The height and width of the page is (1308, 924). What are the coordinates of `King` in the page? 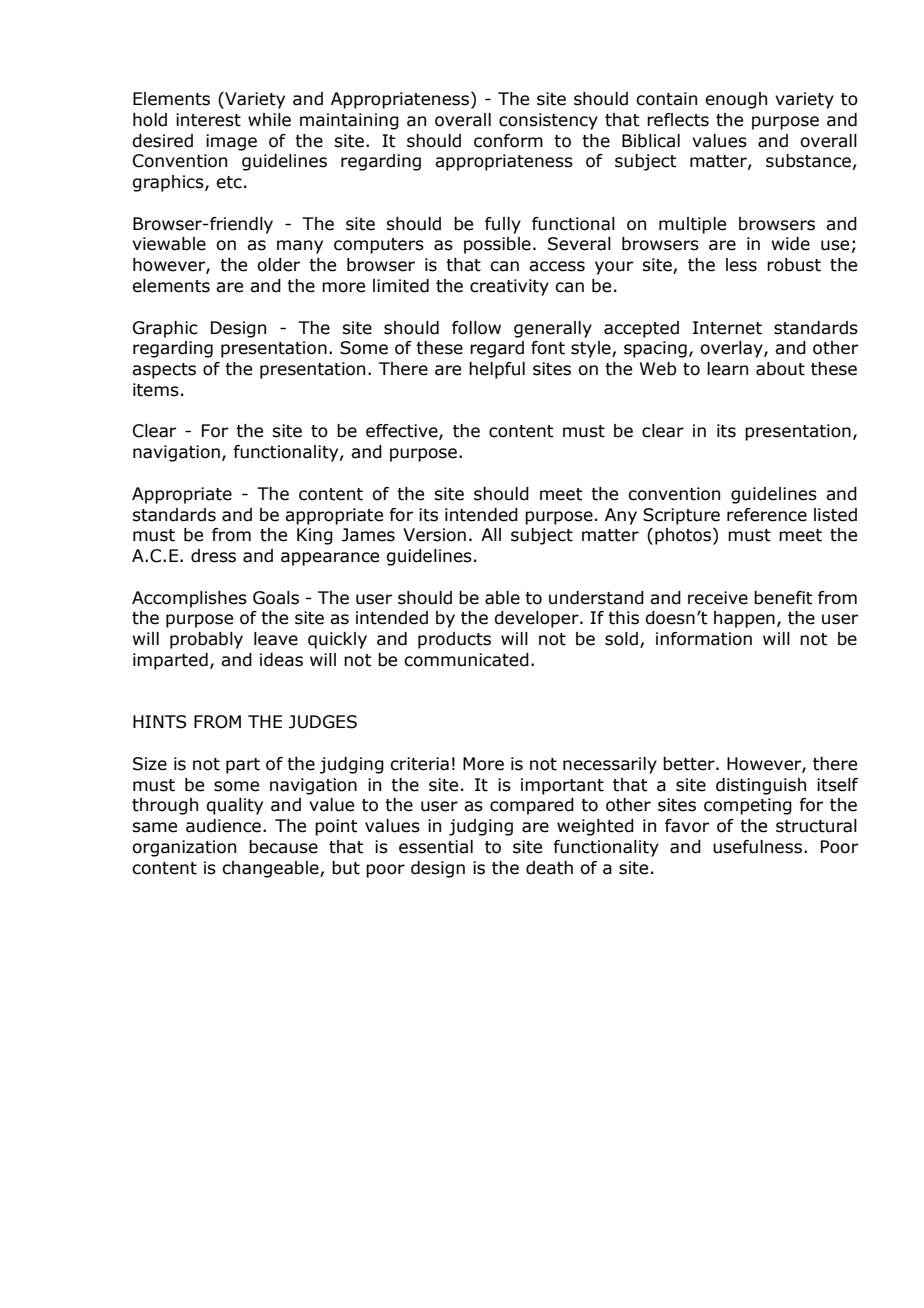 It's located at (315, 536).
